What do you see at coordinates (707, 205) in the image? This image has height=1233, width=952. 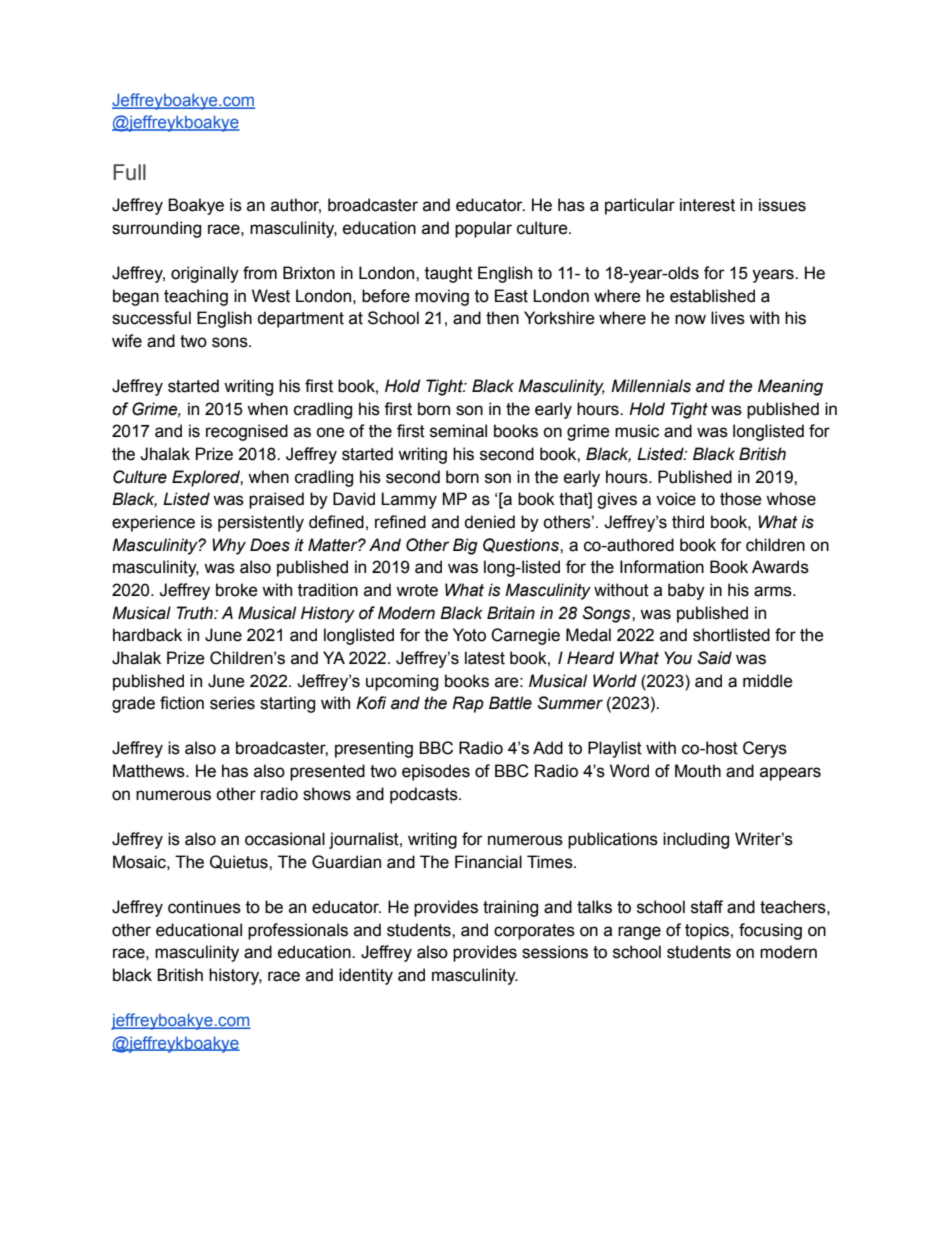 I see `interest` at bounding box center [707, 205].
